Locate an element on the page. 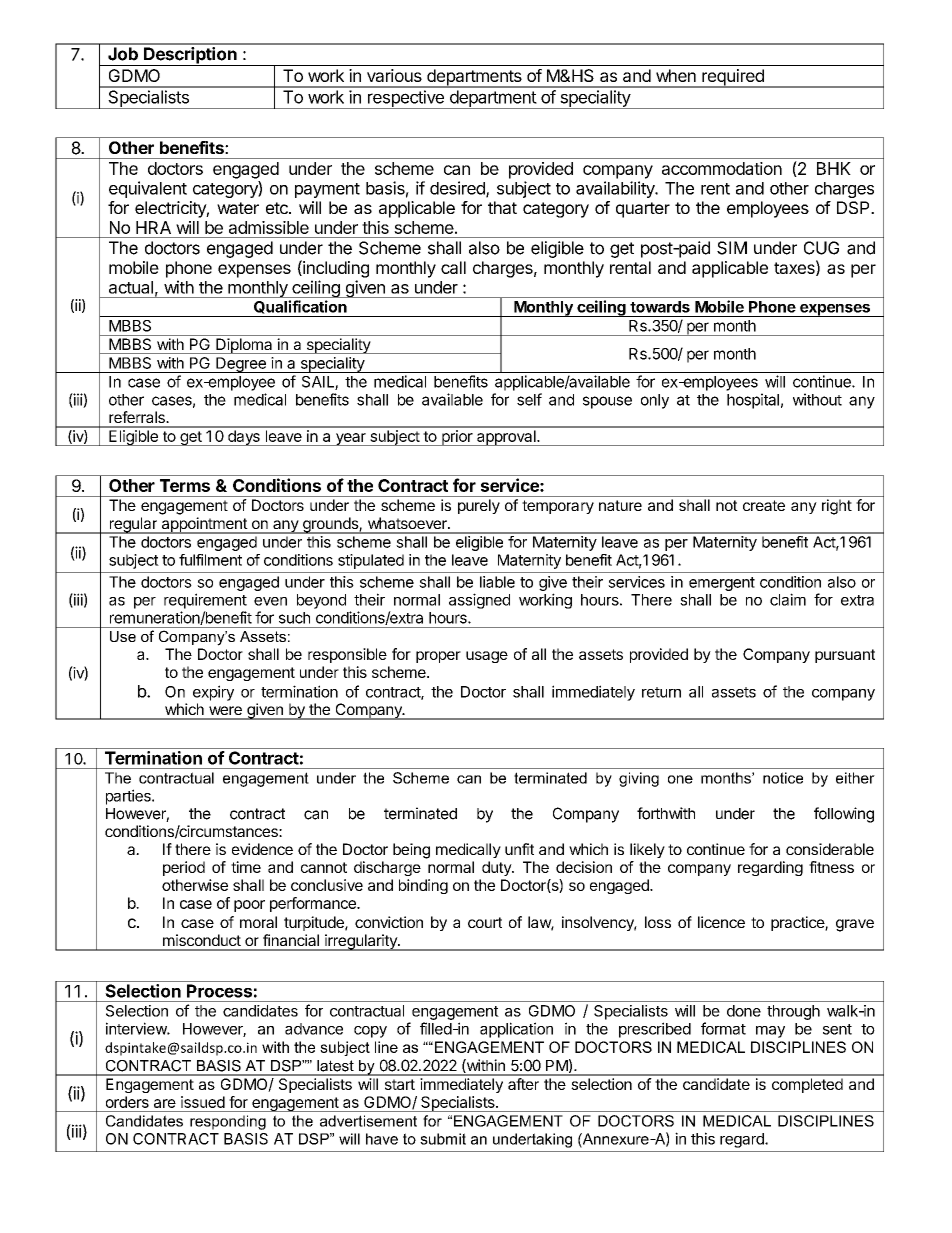 This page has height=1233, width=952. water is located at coordinates (238, 208).
